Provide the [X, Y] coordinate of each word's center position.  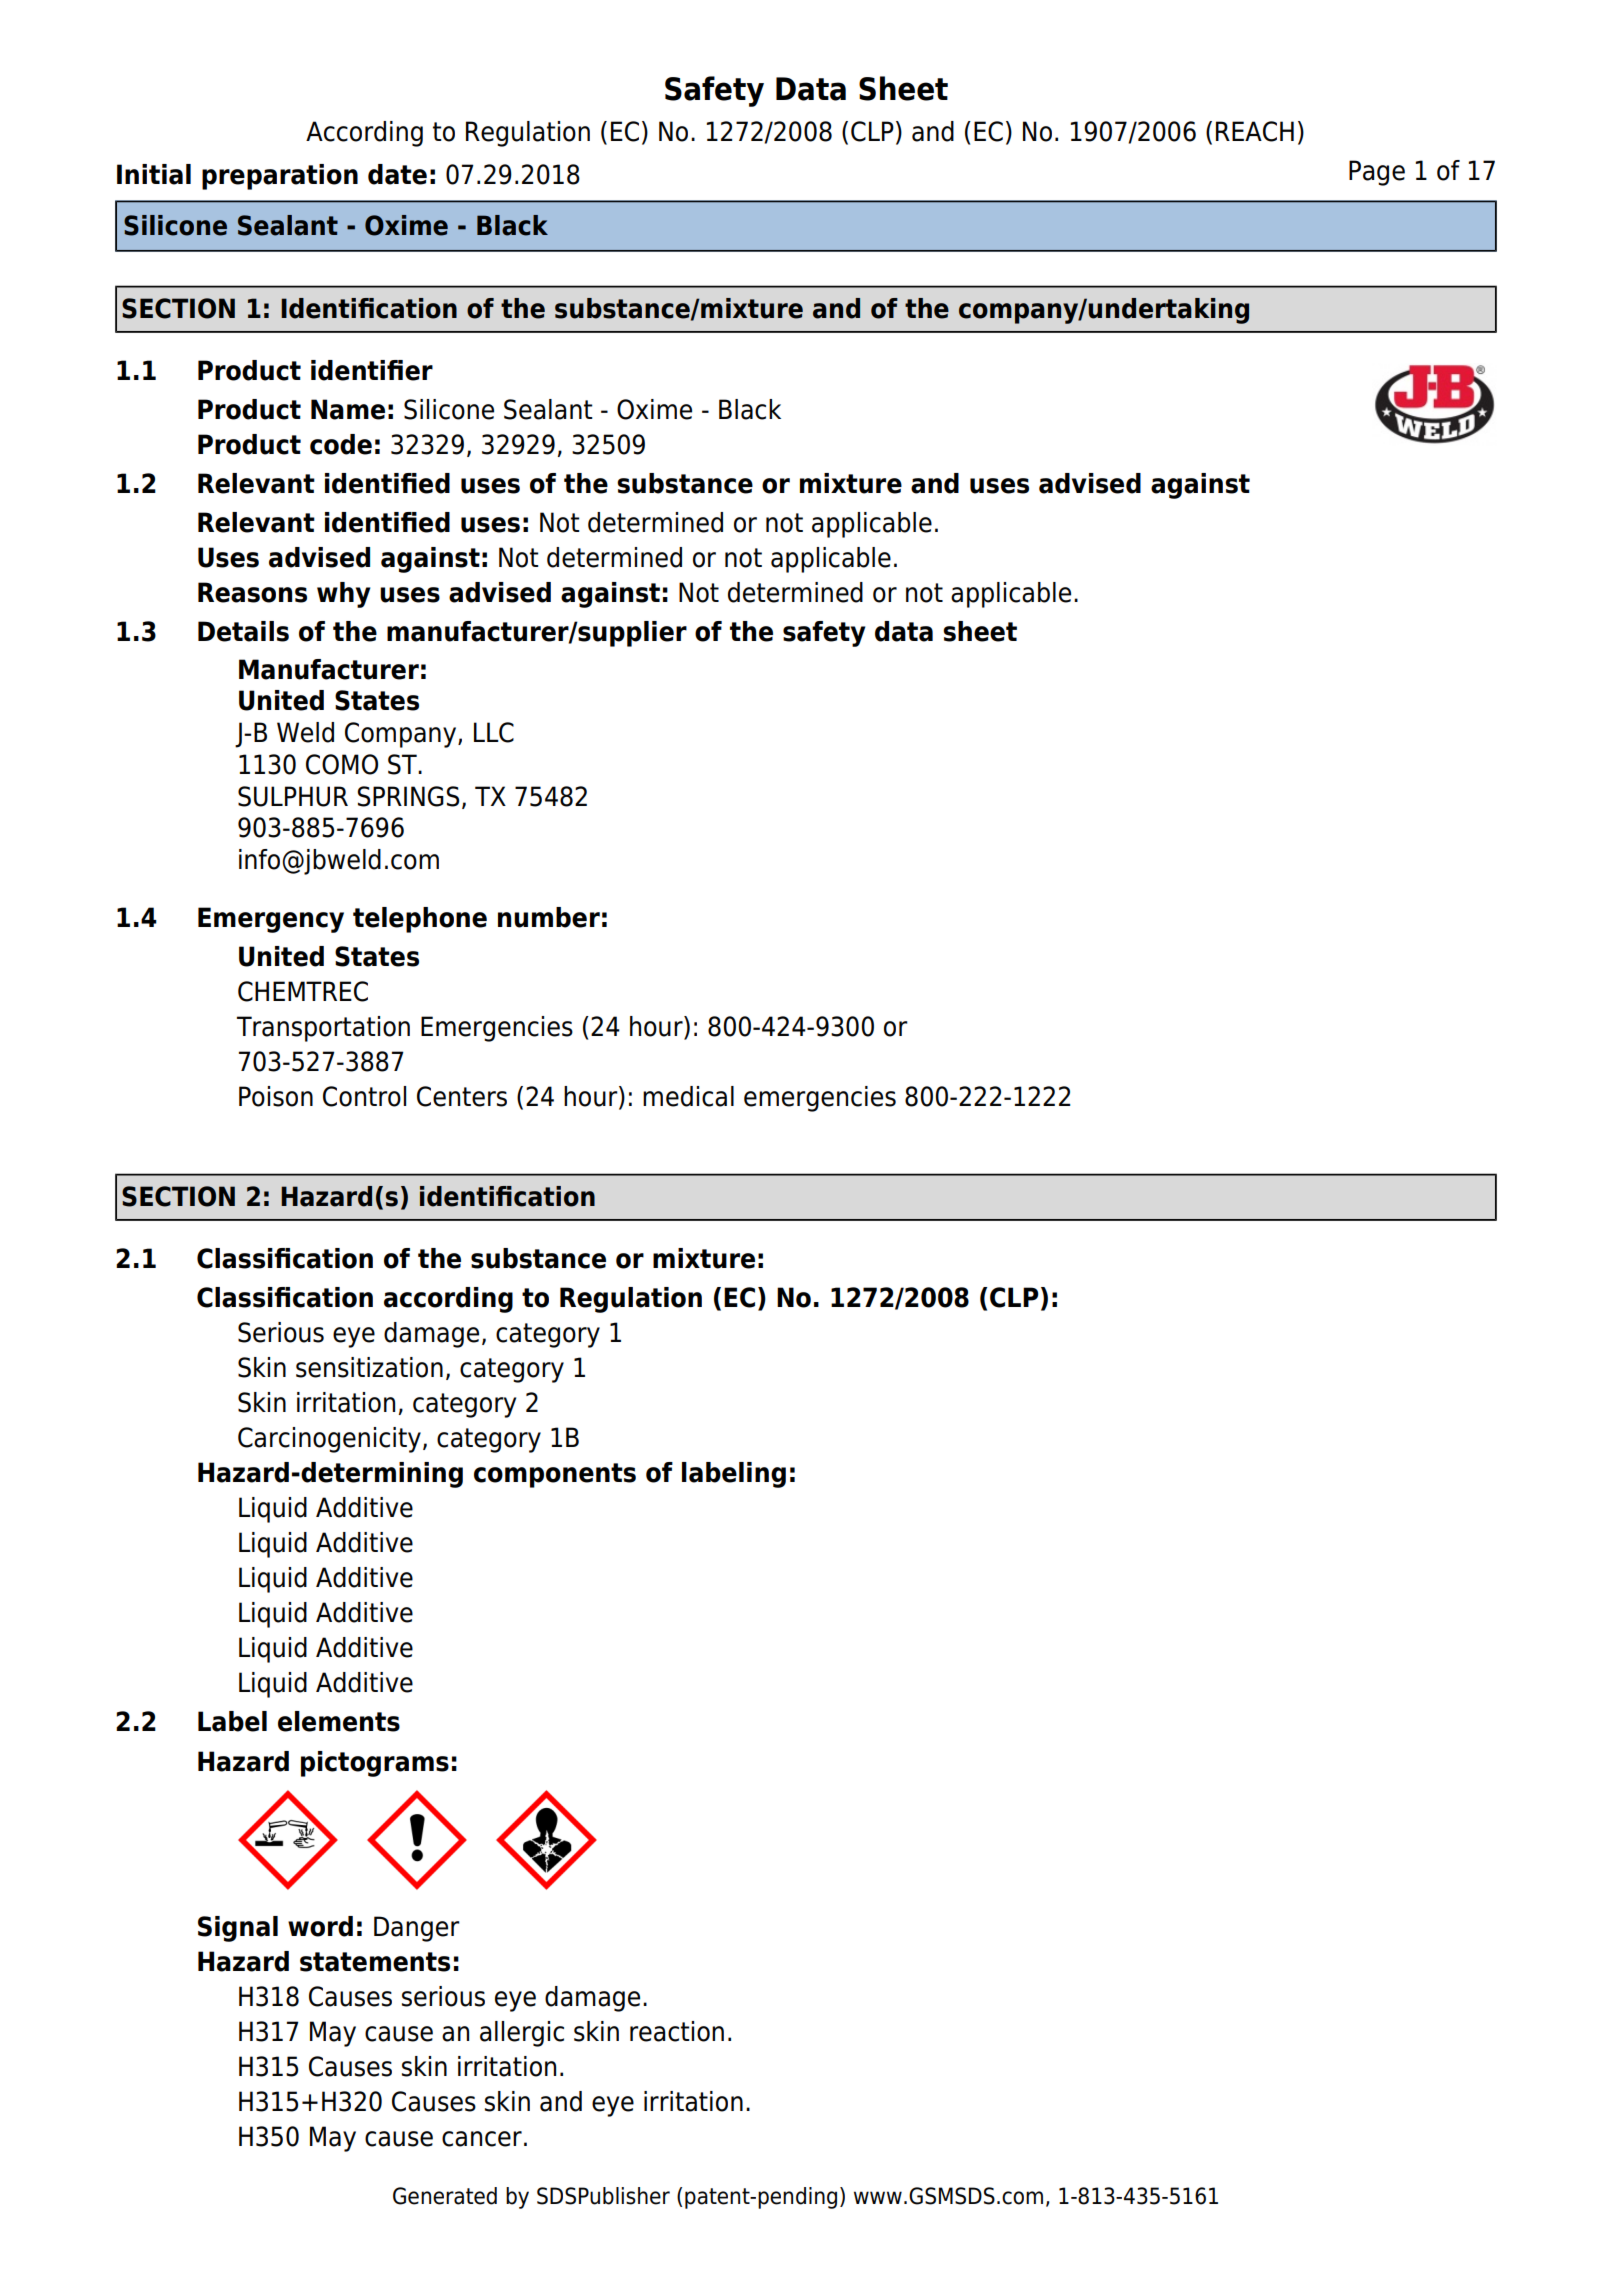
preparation [280, 177]
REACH [1255, 131]
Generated [445, 2196]
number [549, 917]
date [397, 174]
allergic [522, 2034]
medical [688, 1096]
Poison [276, 1096]
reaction [677, 2031]
